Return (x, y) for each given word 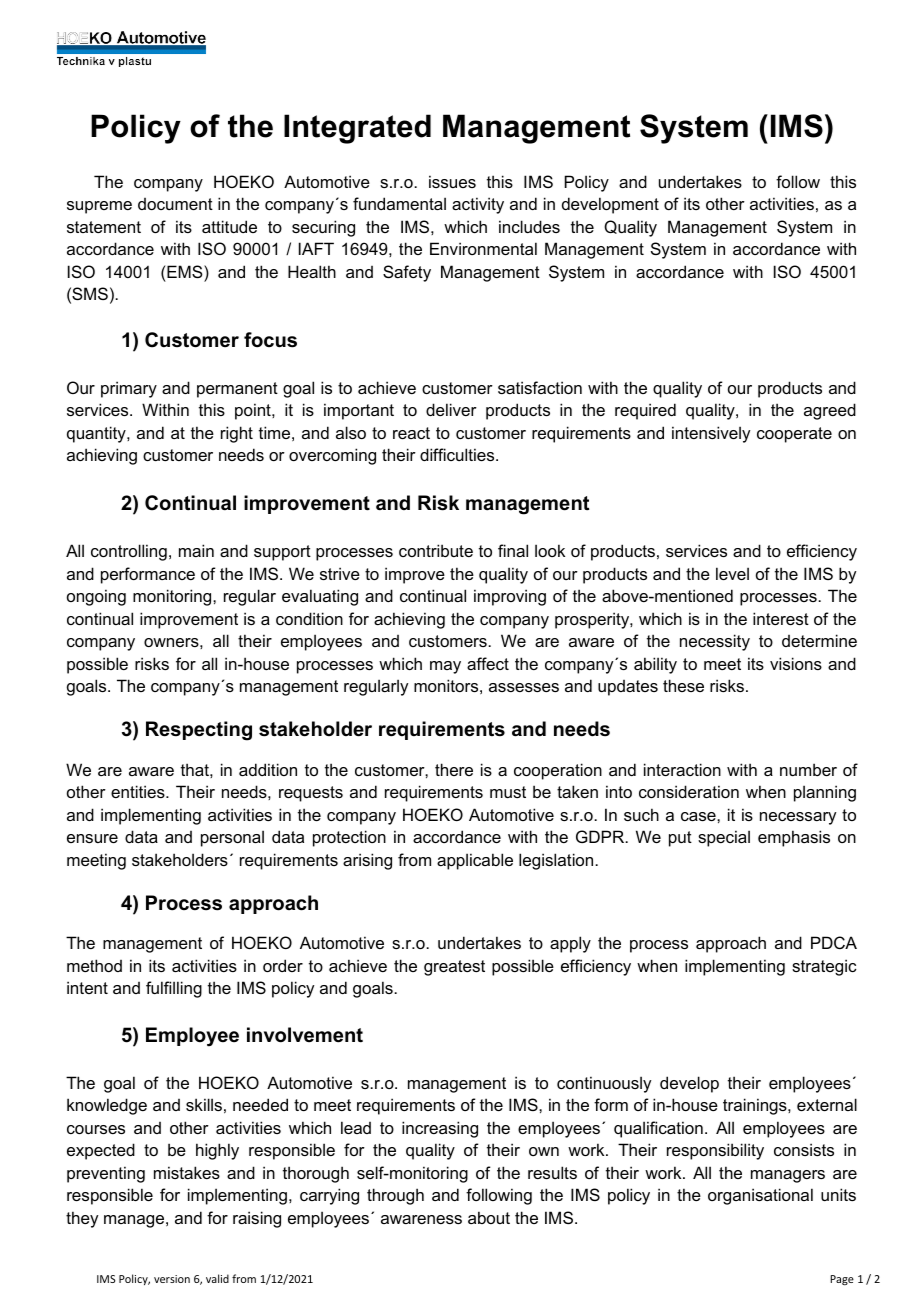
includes (529, 226)
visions (796, 663)
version (172, 1279)
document (175, 204)
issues (452, 181)
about (489, 1217)
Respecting (199, 731)
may (445, 667)
